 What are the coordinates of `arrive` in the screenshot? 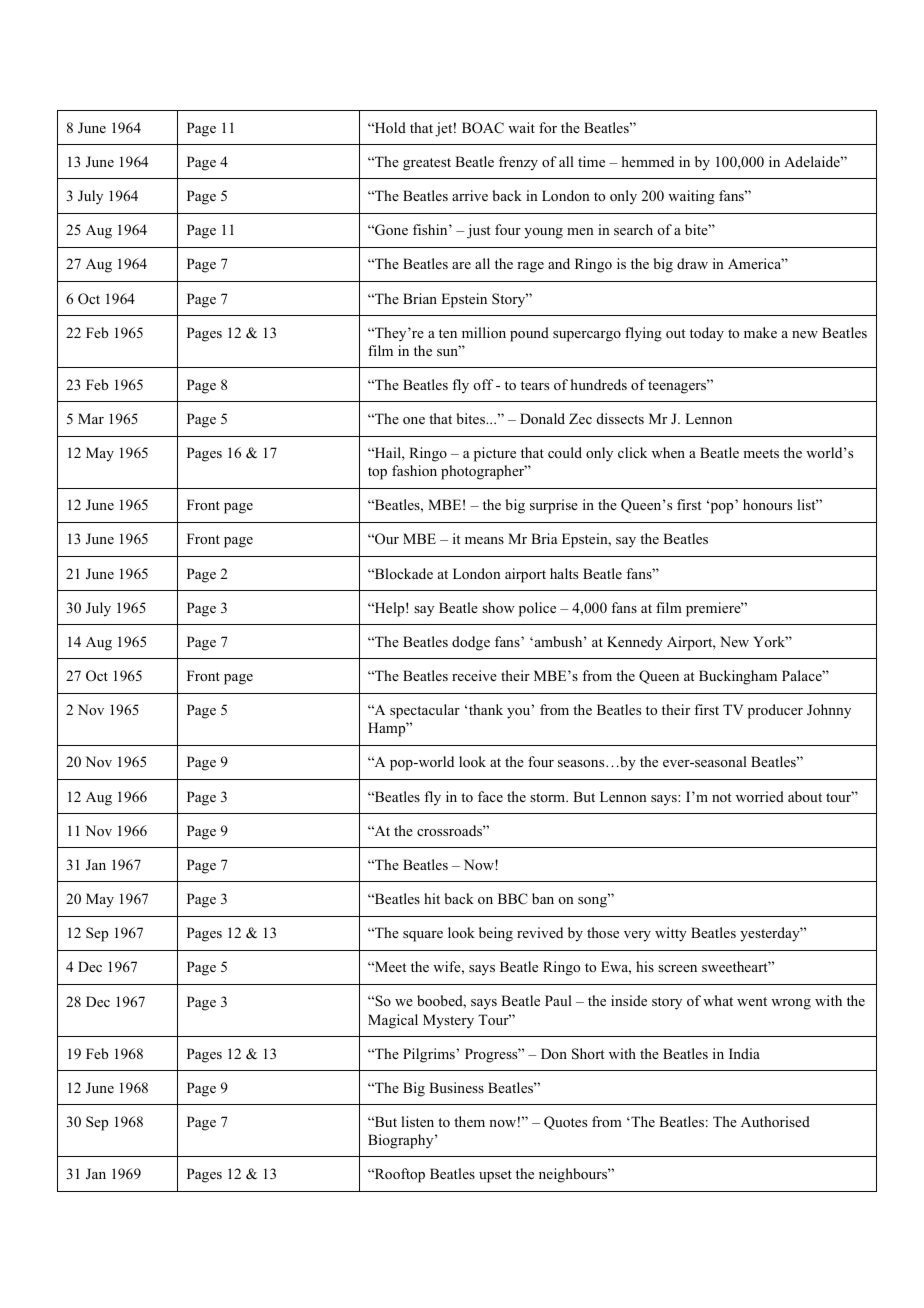 It's located at (470, 195).
